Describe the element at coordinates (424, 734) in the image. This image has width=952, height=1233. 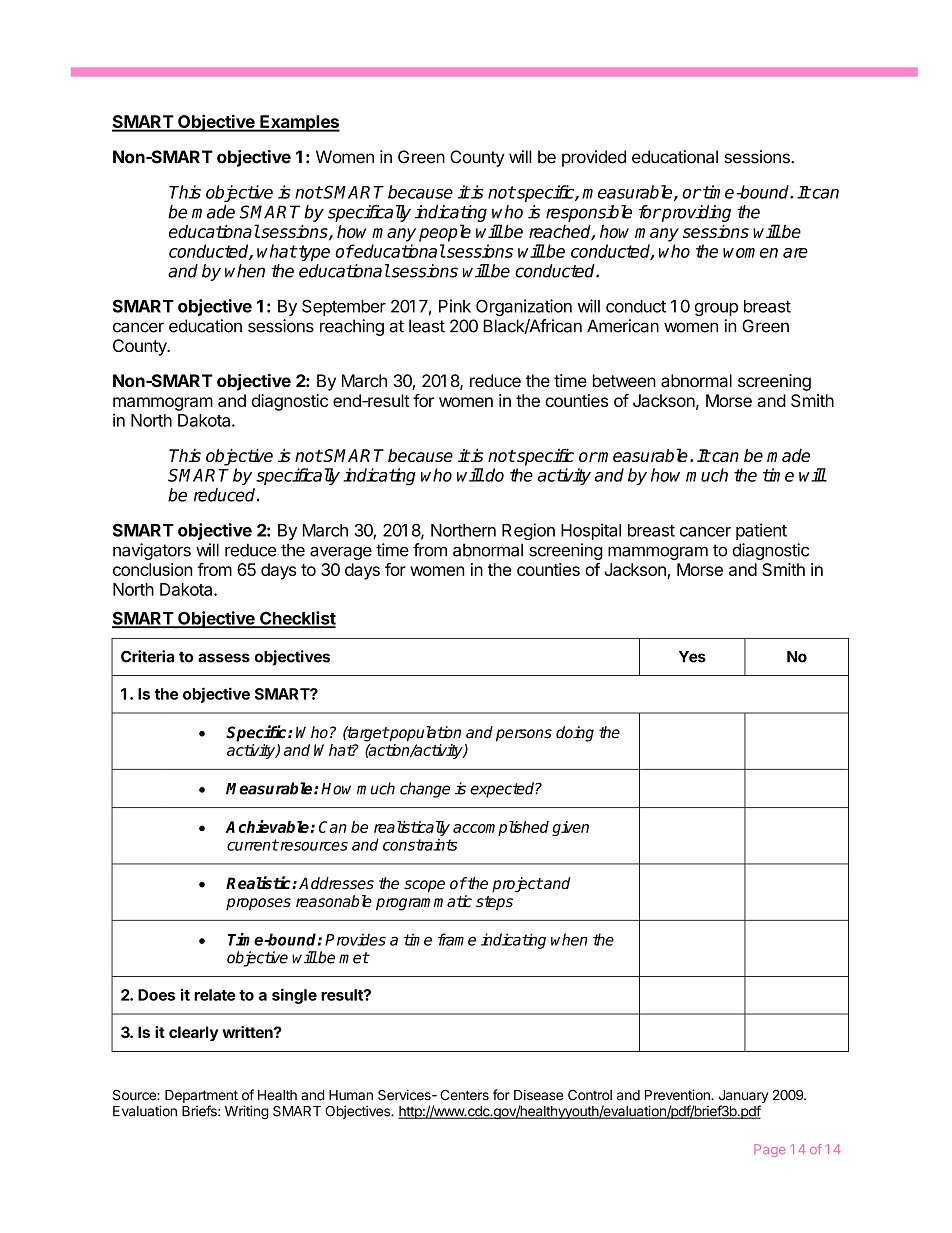
I see `population` at that location.
